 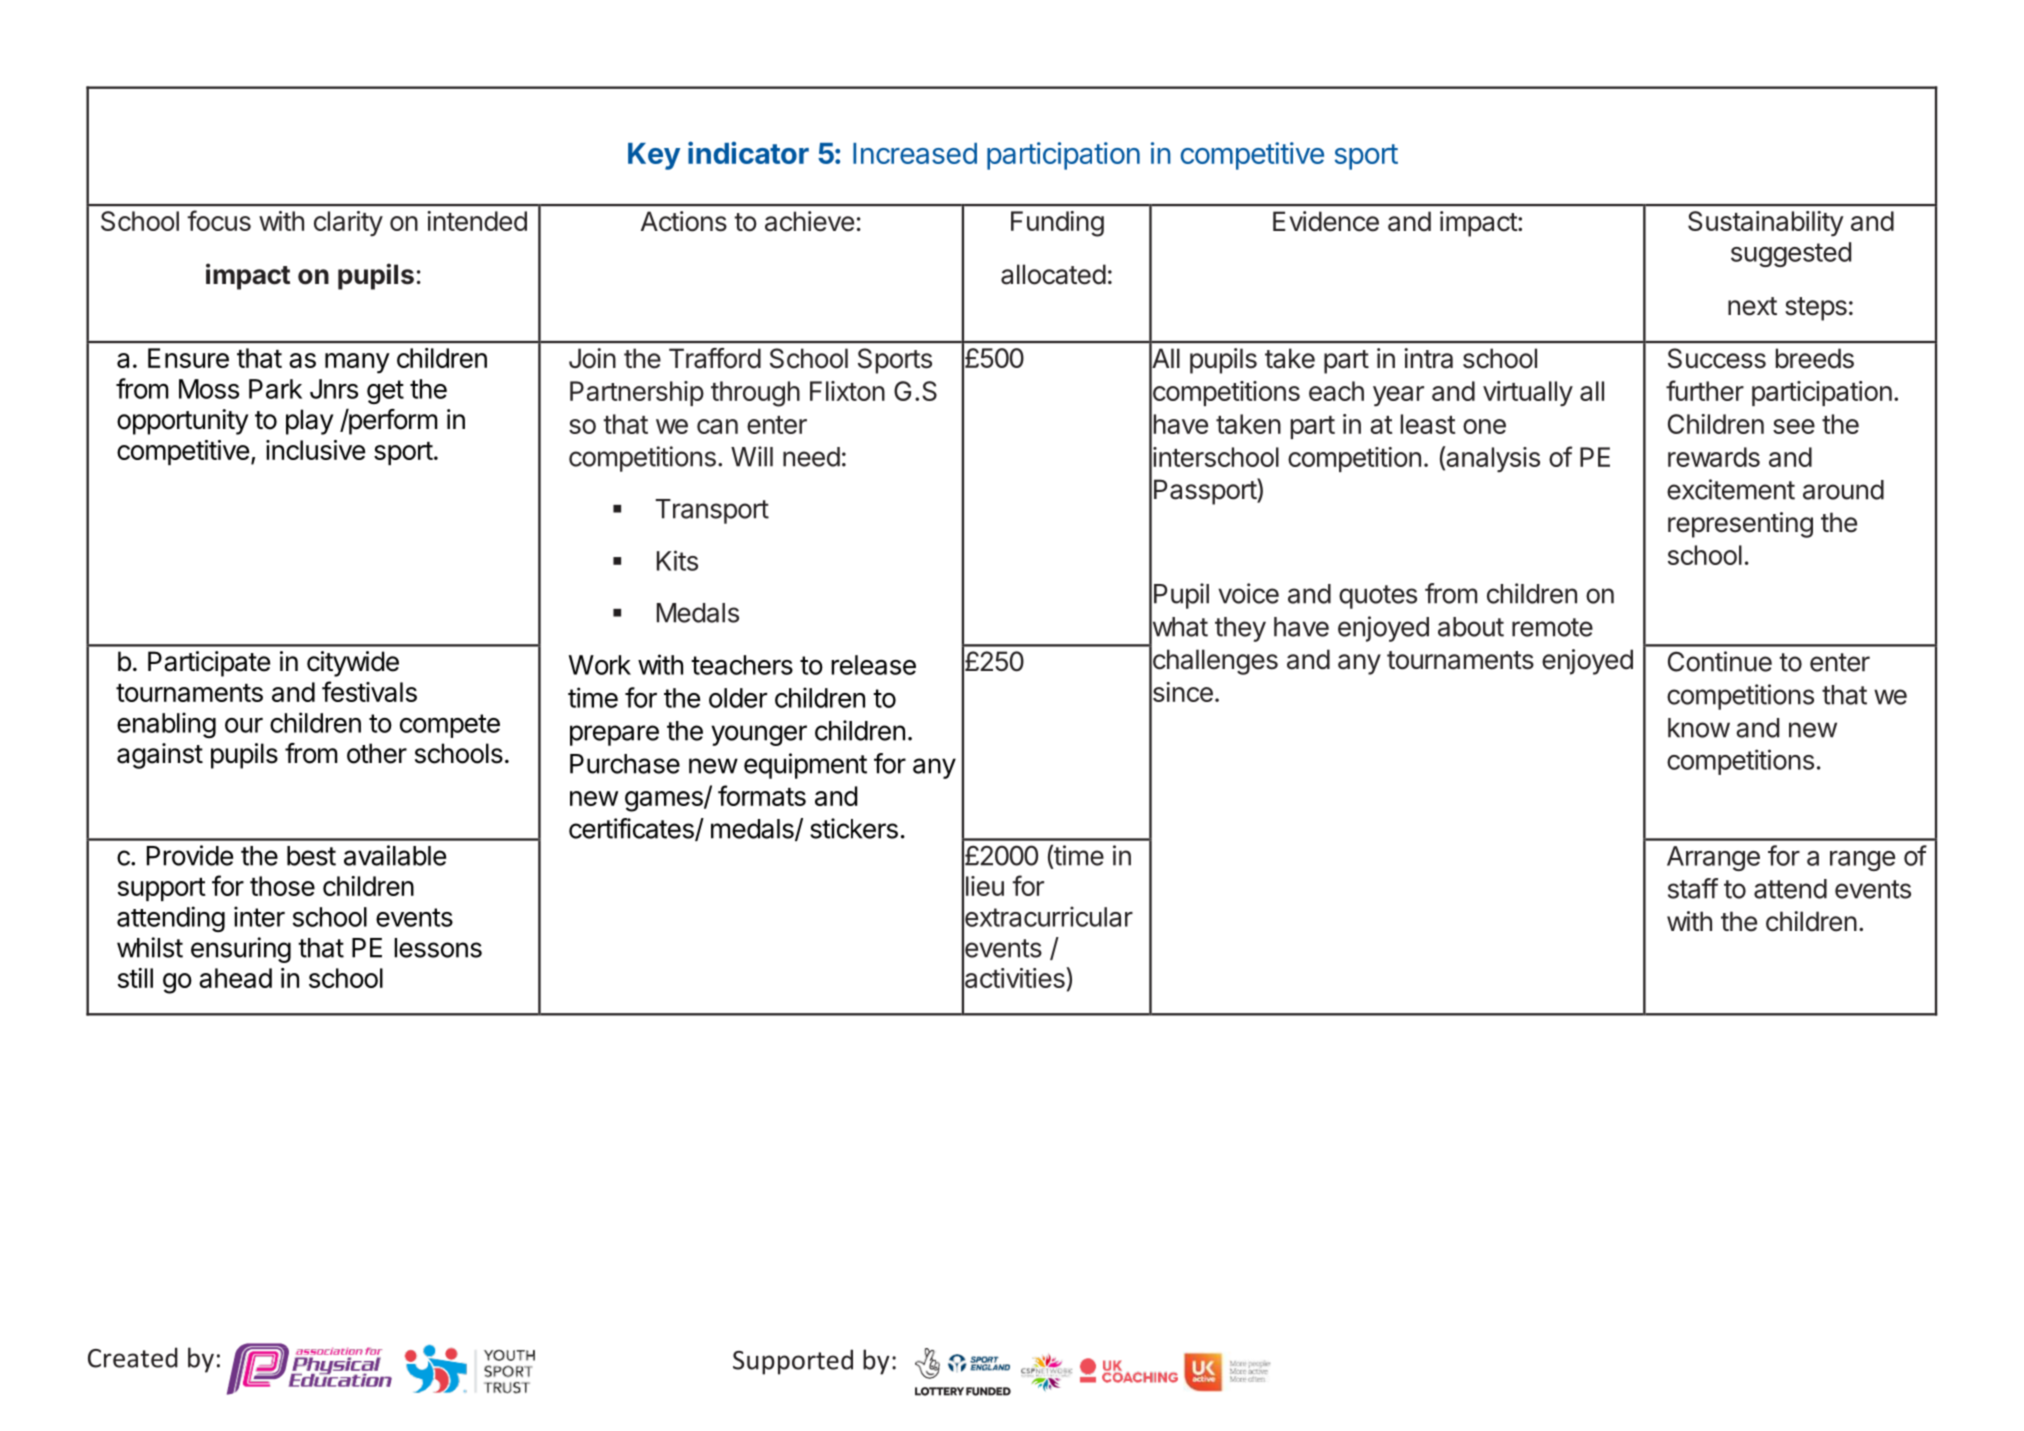 I want to click on Funding, so click(x=1057, y=224).
